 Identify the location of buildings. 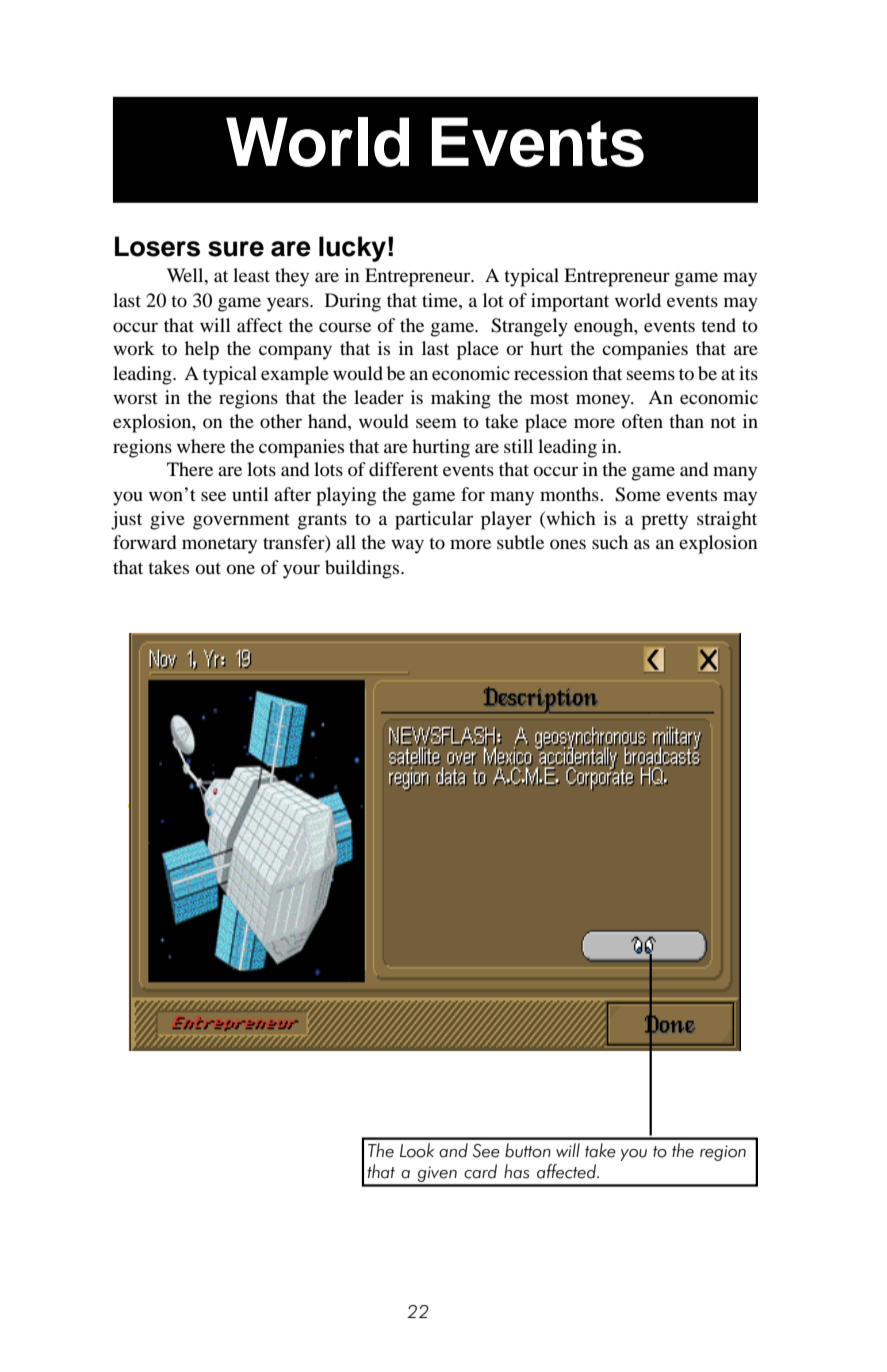
(363, 569).
